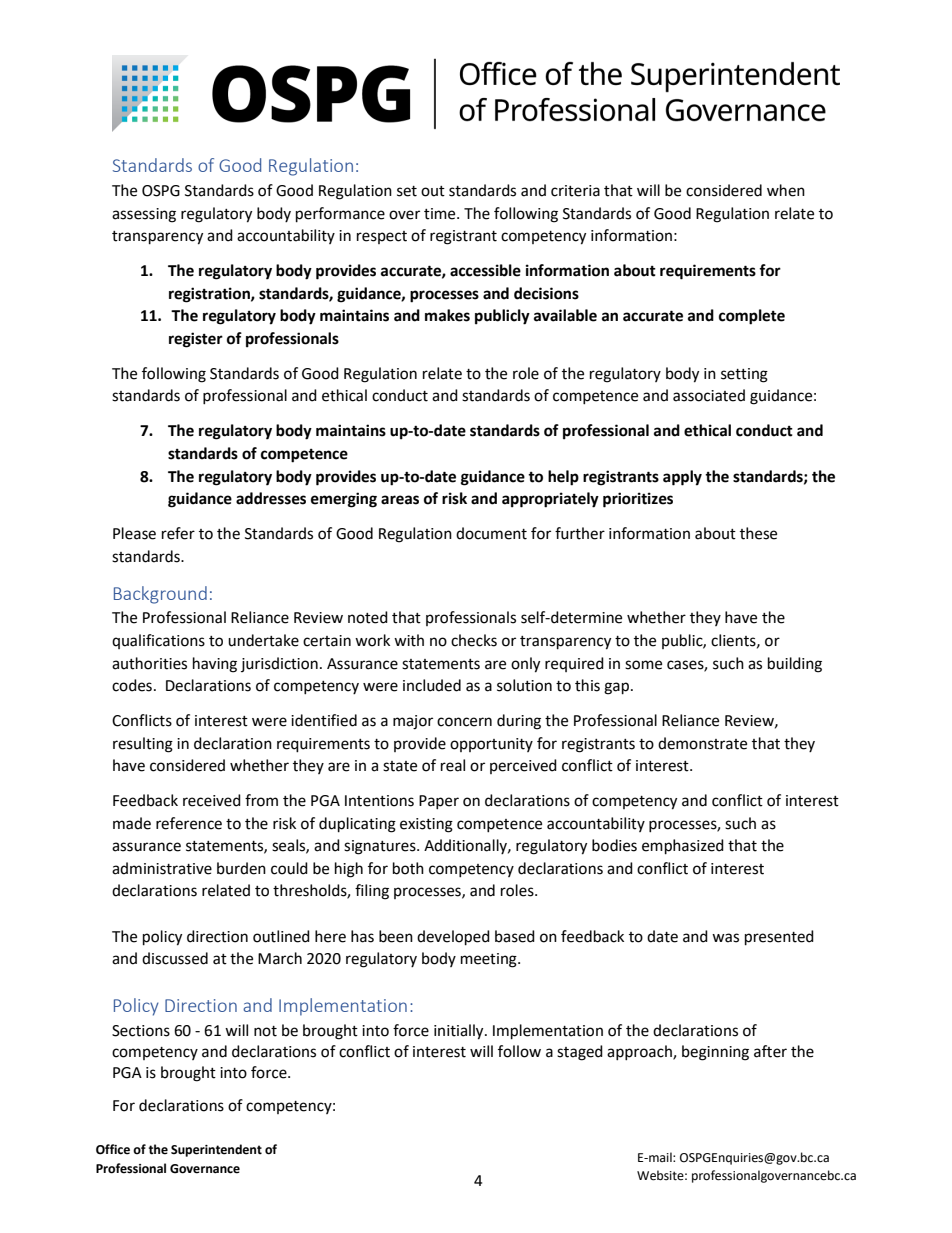 This page has height=1233, width=952. Describe the element at coordinates (441, 214) in the page. I see `time` at that location.
